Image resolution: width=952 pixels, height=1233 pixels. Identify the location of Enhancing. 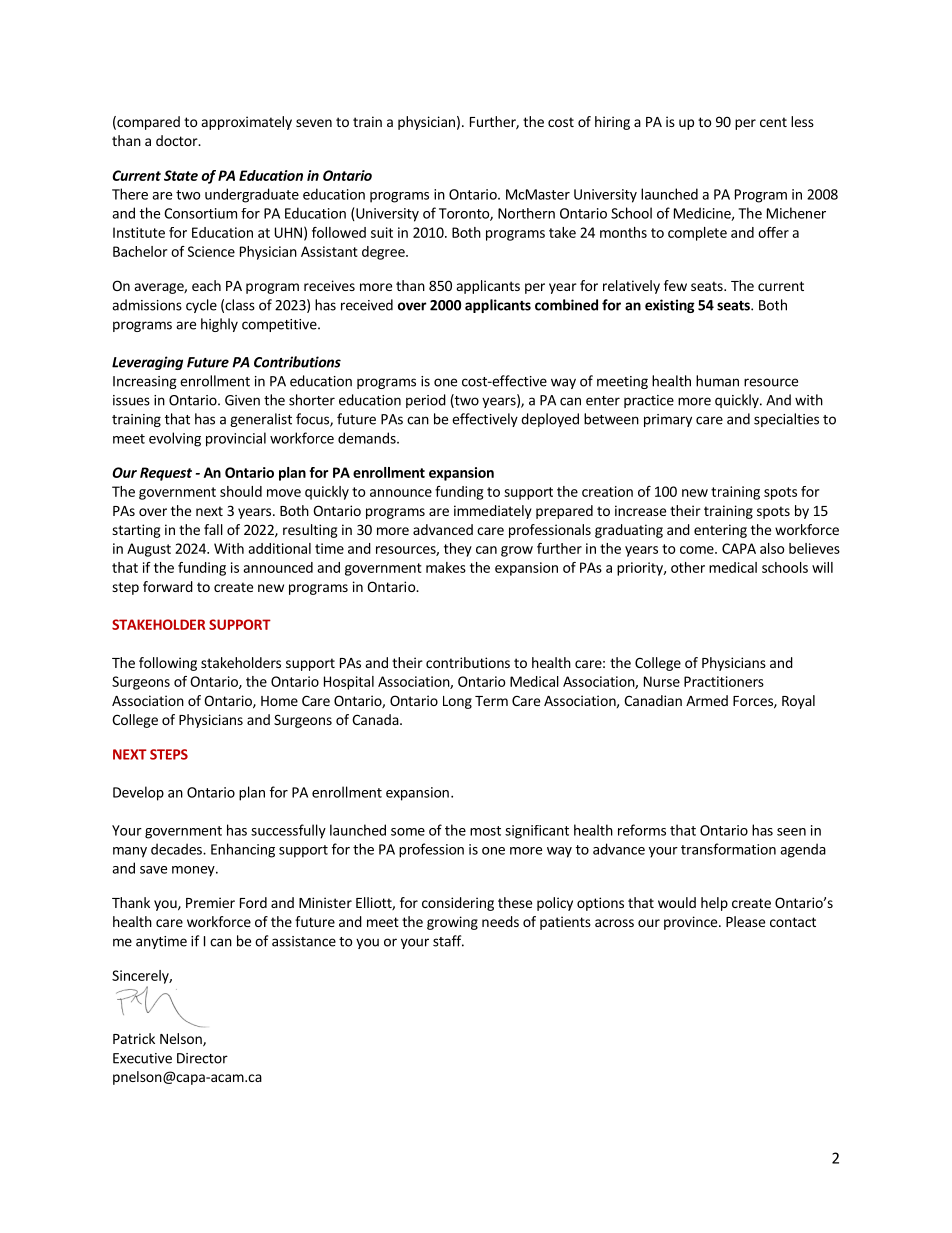
(243, 850).
